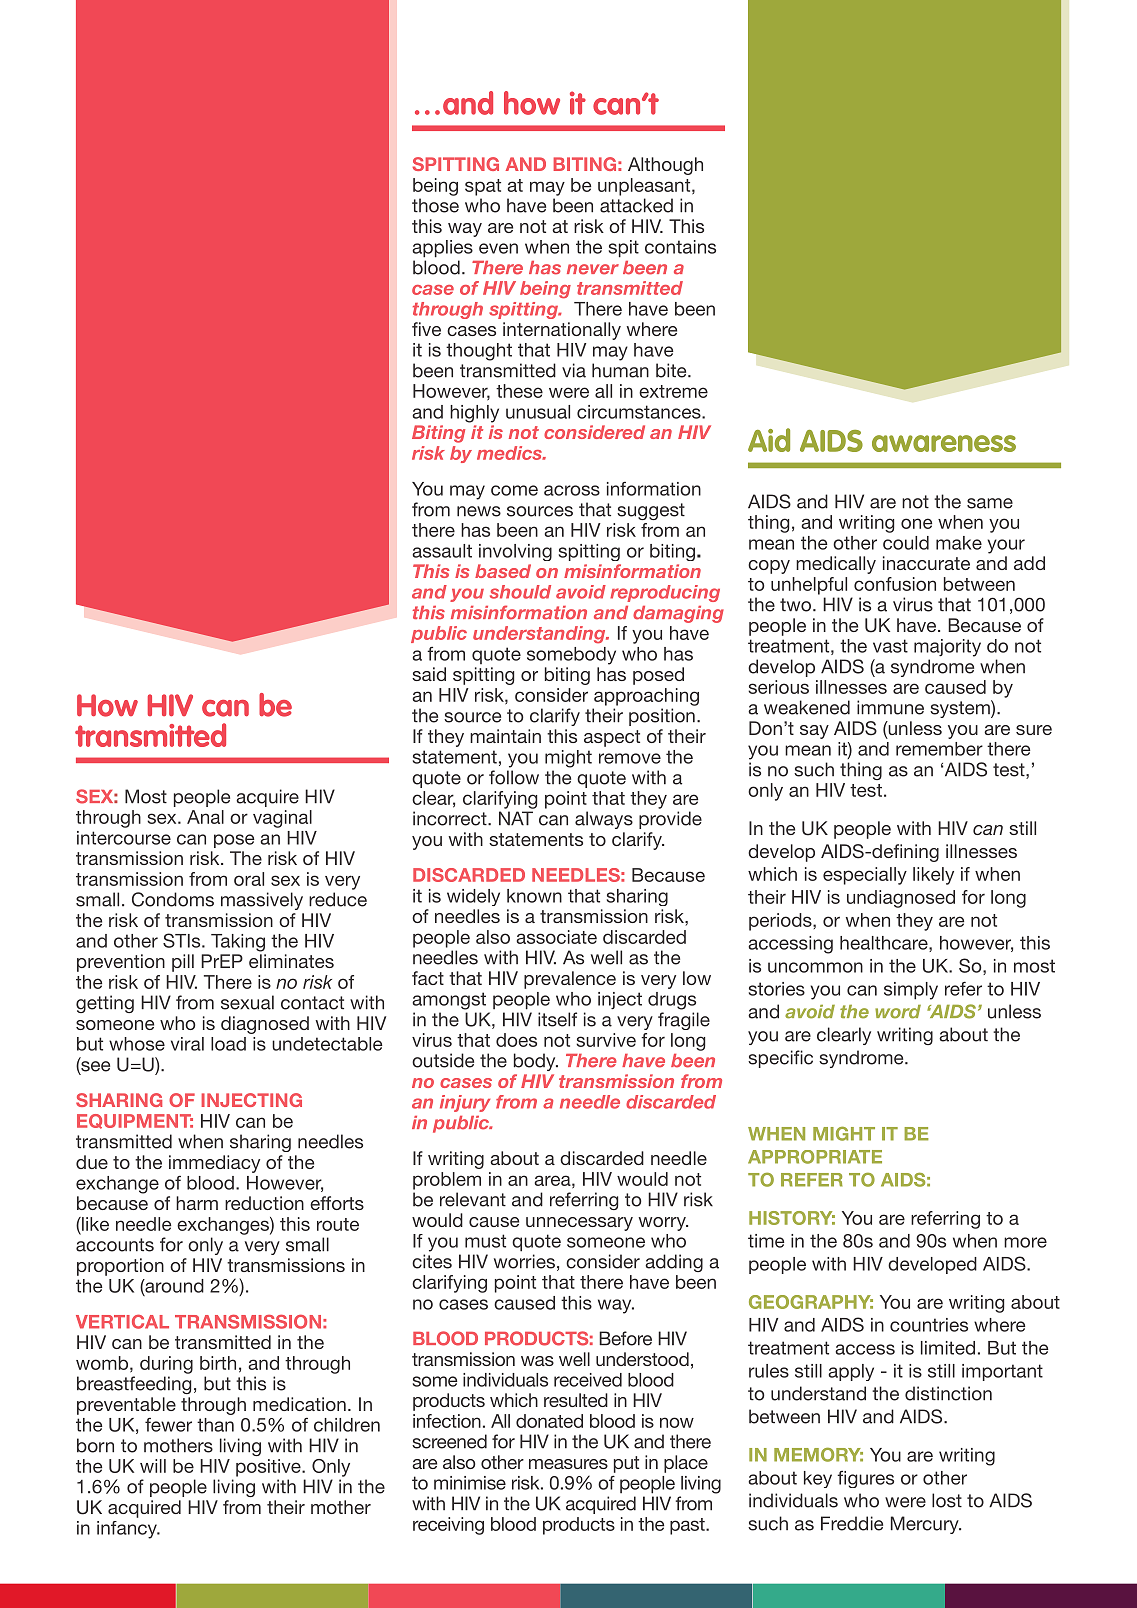 This document has width=1137, height=1608. Describe the element at coordinates (153, 1466) in the document. I see `will` at that location.
